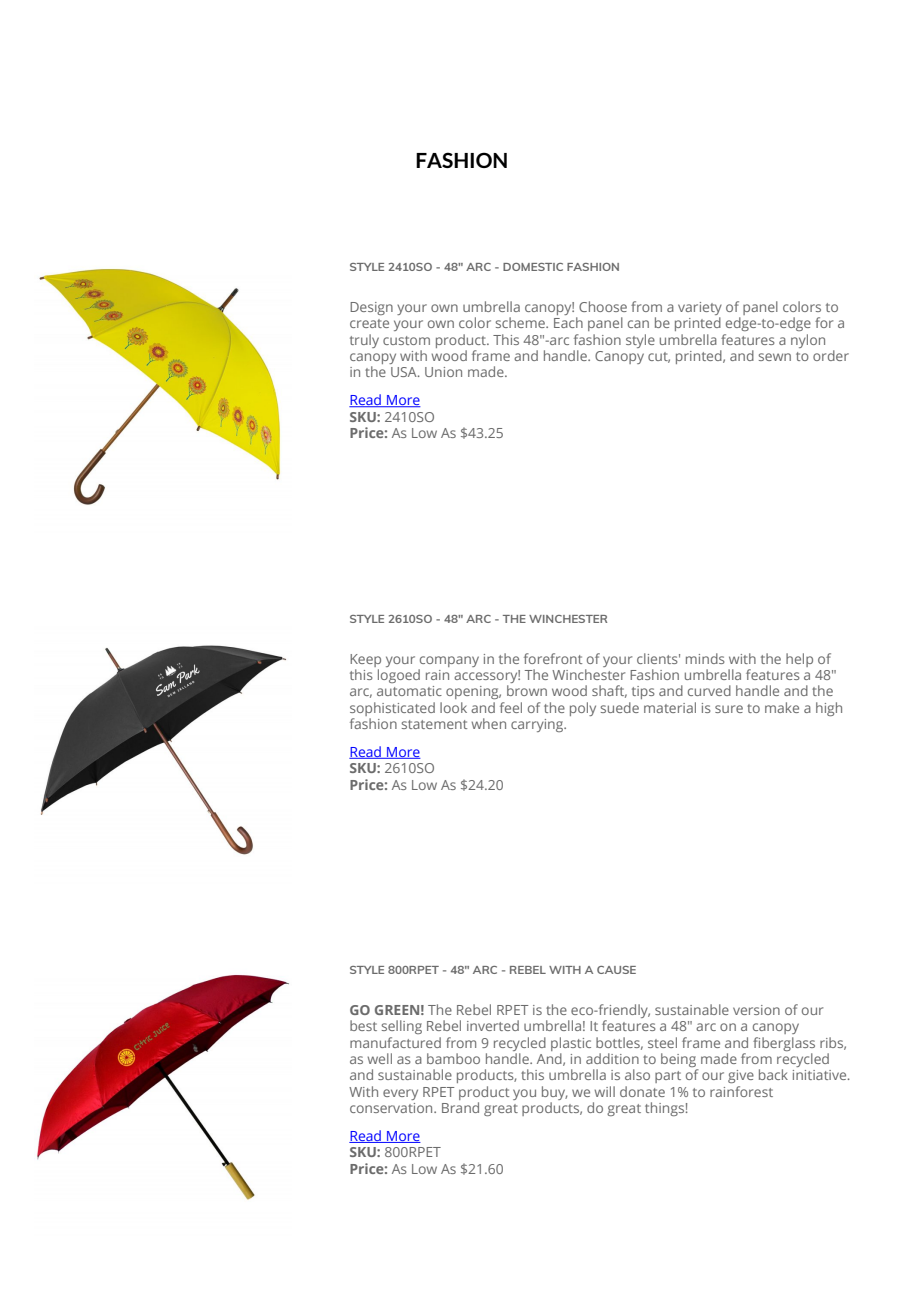 The height and width of the screenshot is (1308, 924). I want to click on Each, so click(568, 322).
